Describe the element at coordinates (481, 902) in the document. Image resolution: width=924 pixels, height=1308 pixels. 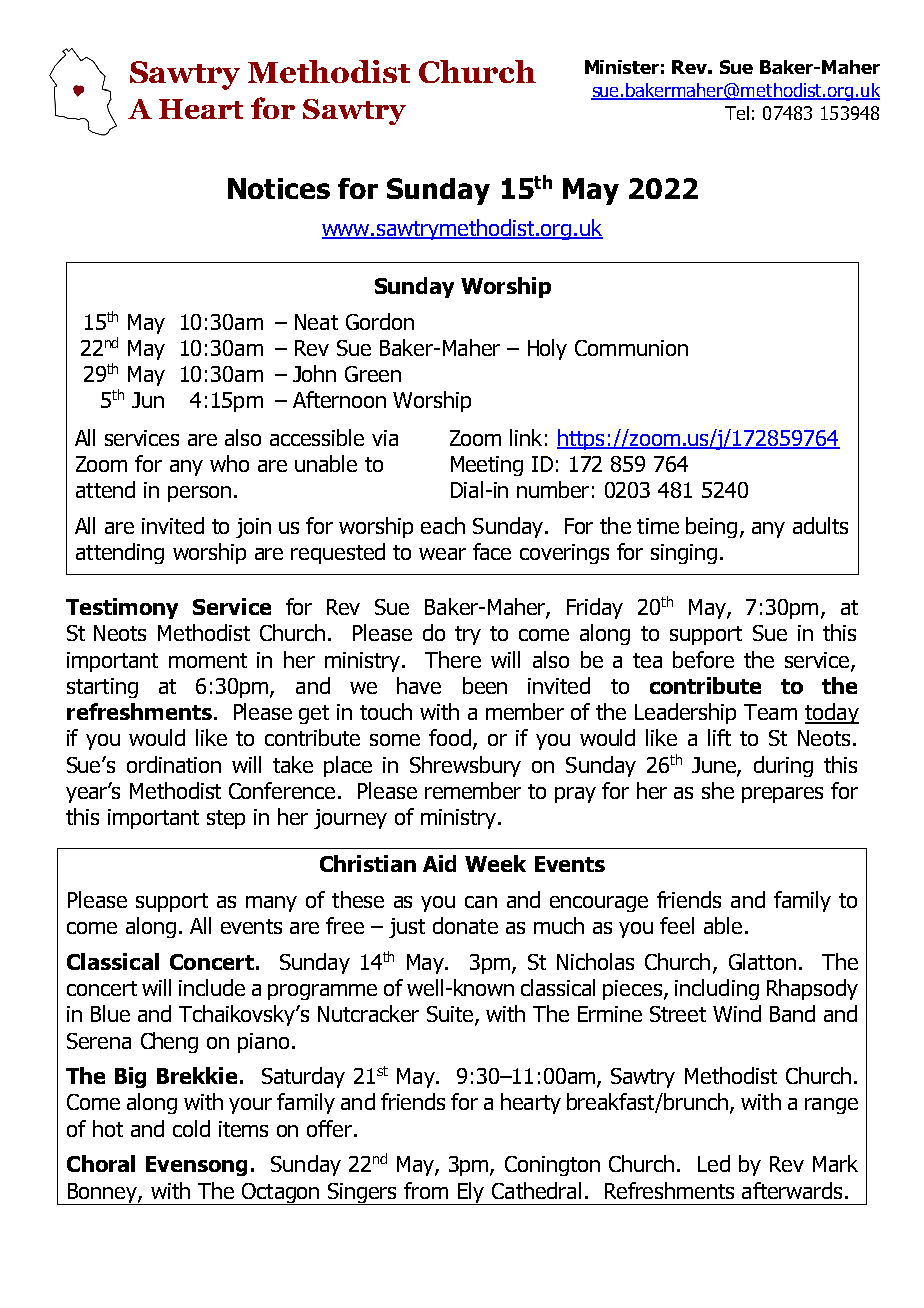
I see `can` at that location.
